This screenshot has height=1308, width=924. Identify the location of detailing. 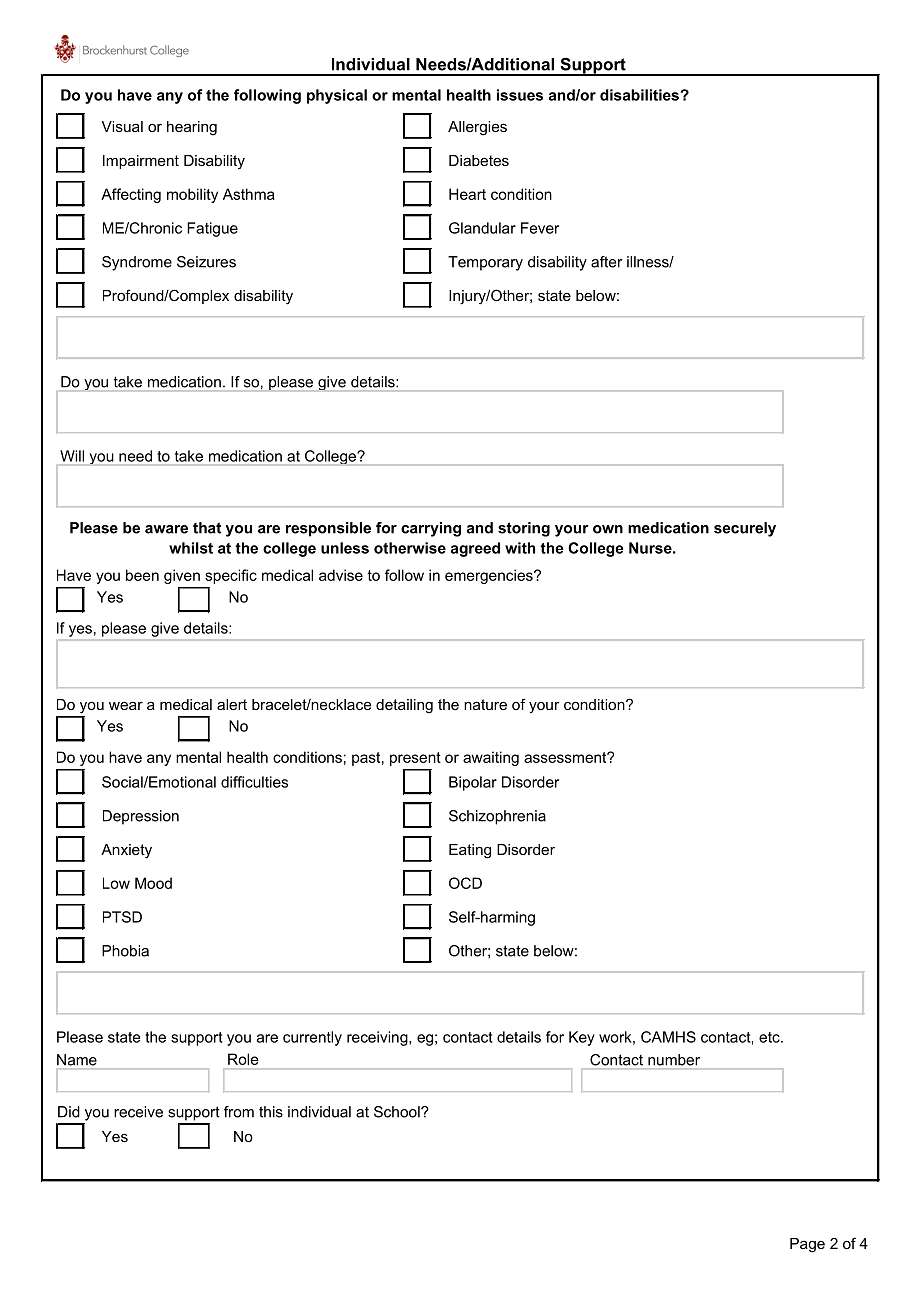
(404, 706).
